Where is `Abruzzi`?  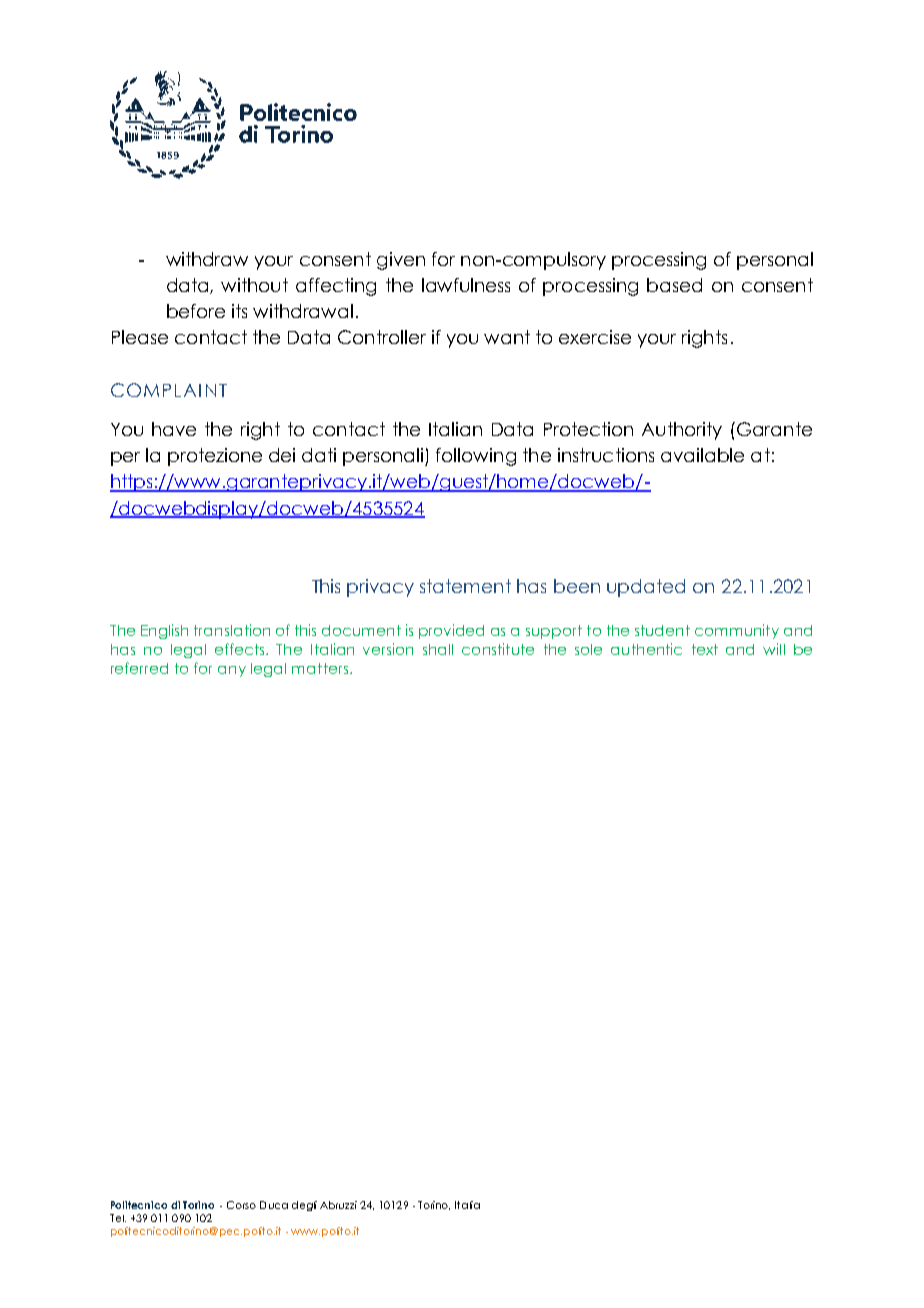
Abruzzi is located at coordinates (338, 1205).
